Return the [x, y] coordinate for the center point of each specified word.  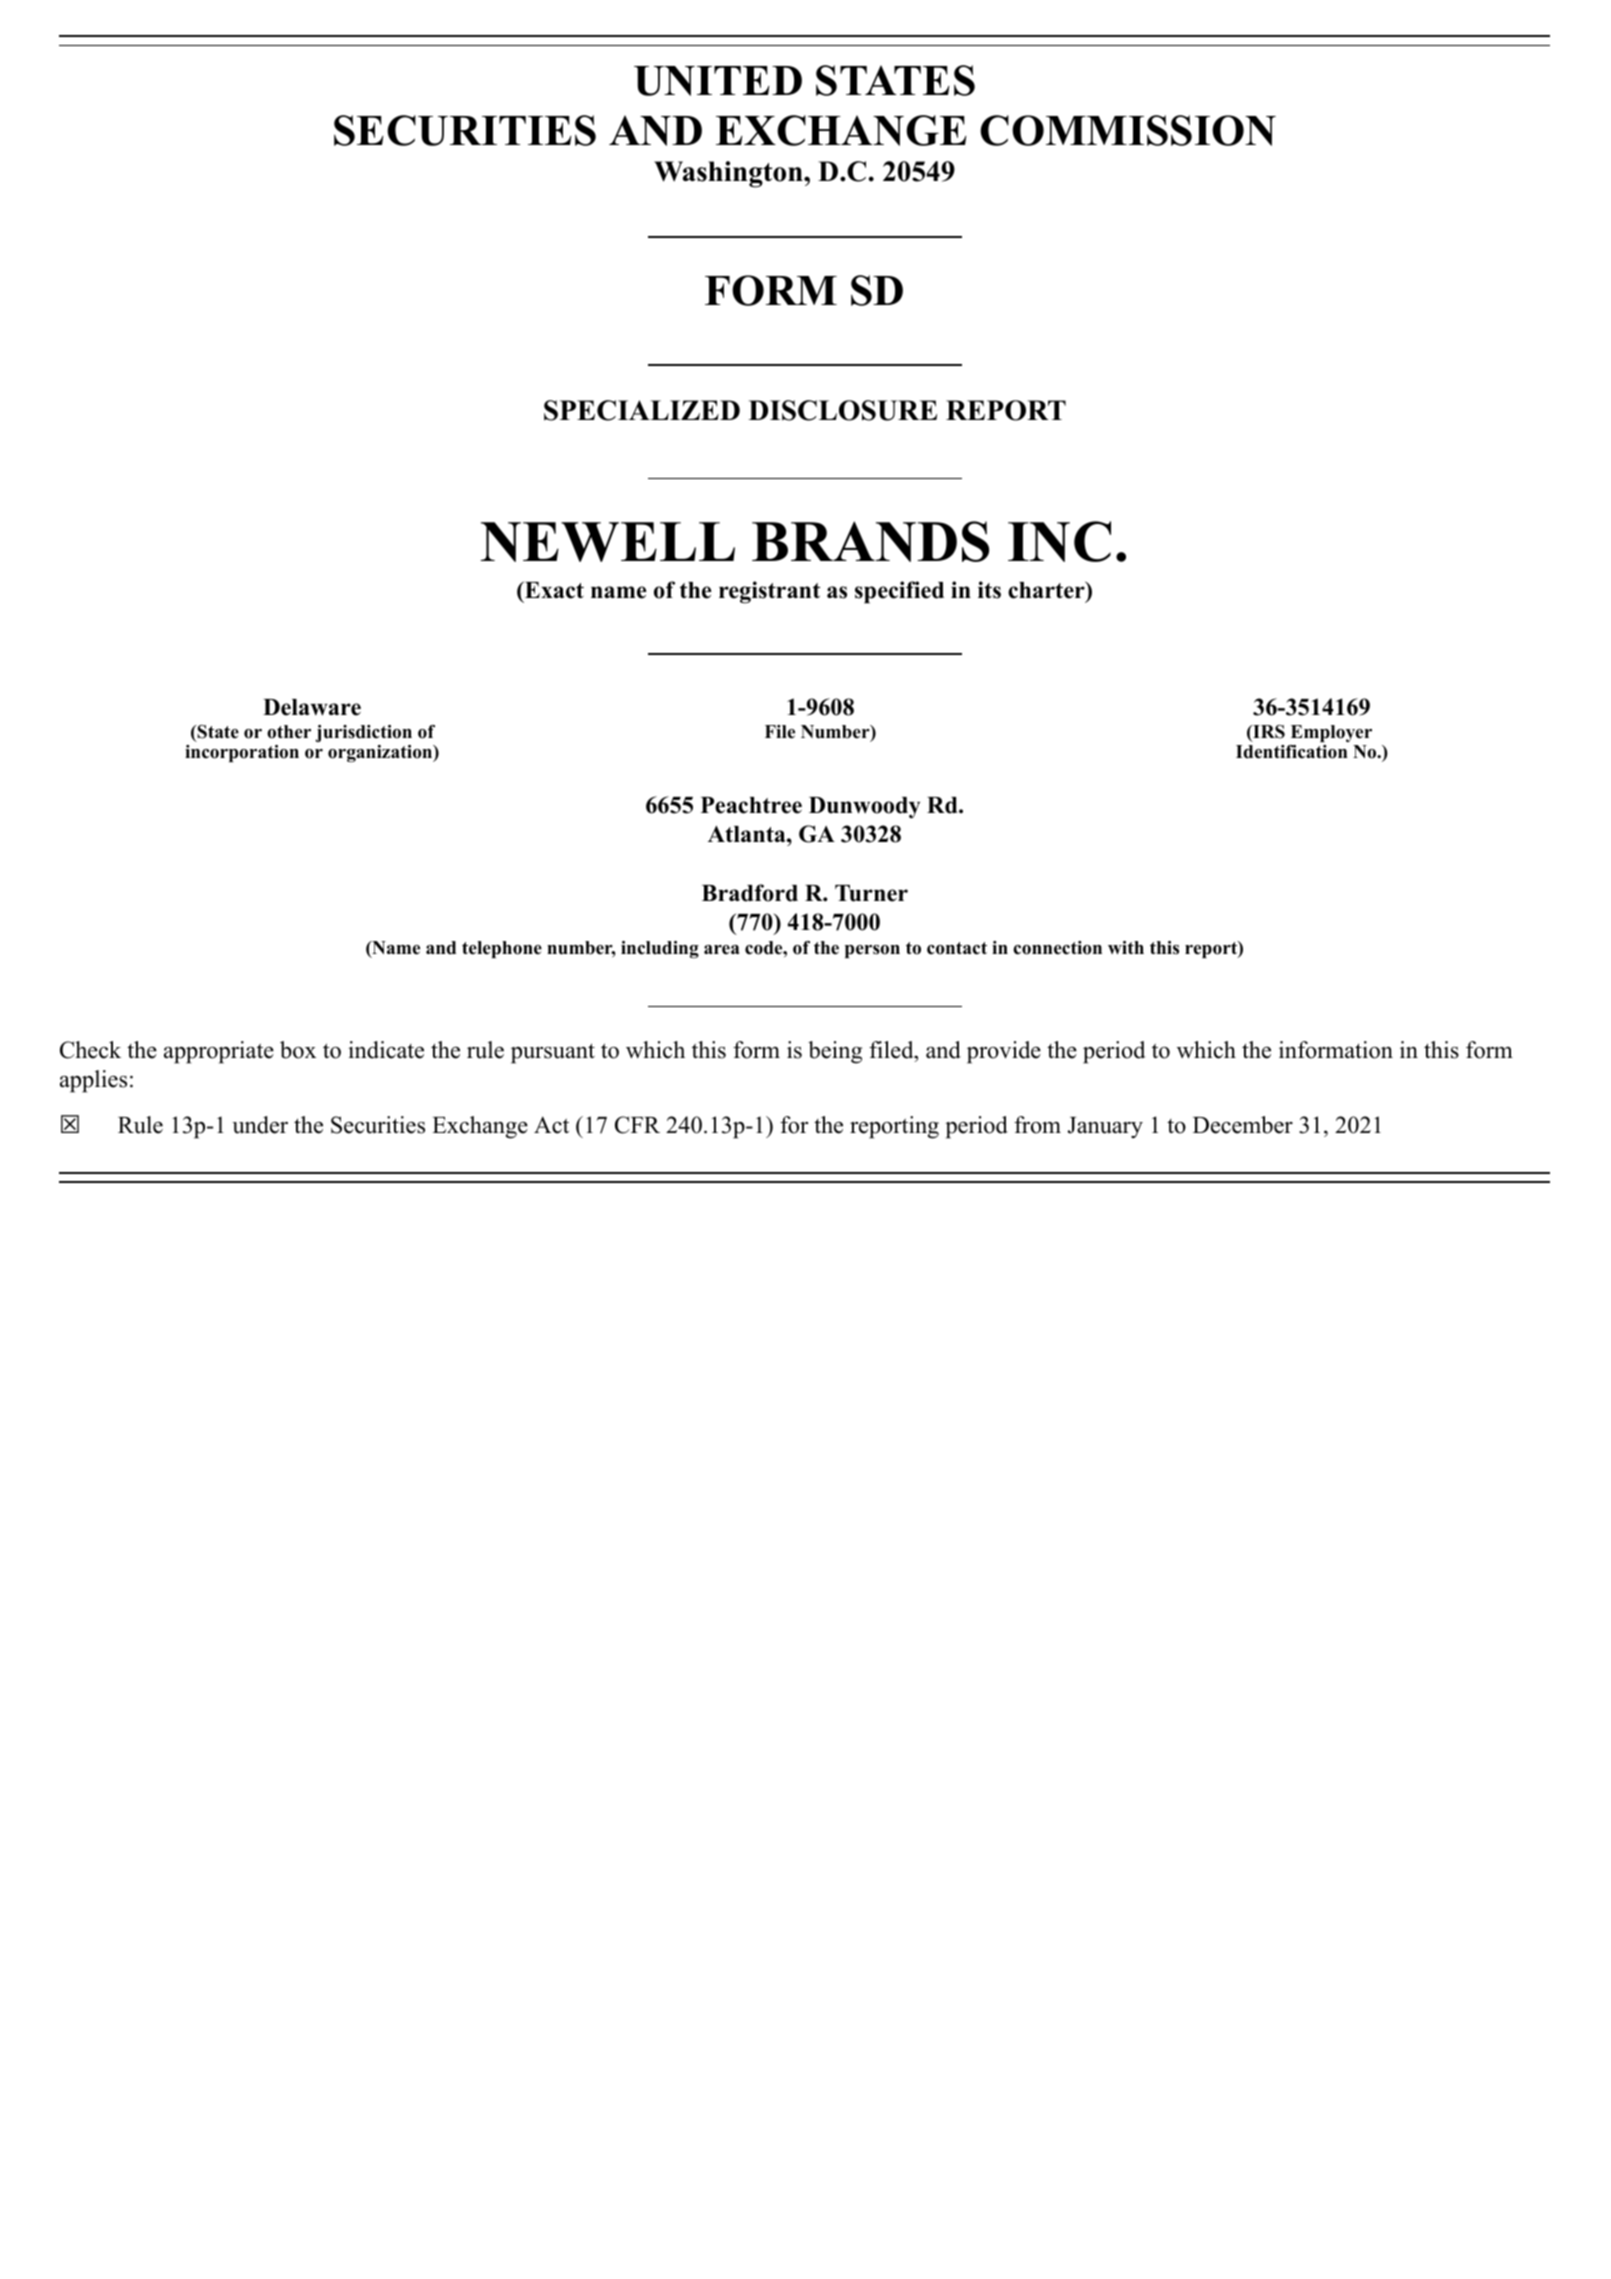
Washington [729, 174]
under [260, 1125]
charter [1047, 590]
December [1243, 1125]
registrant [769, 592]
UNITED [718, 81]
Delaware [312, 707]
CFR [637, 1125]
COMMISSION [1128, 130]
